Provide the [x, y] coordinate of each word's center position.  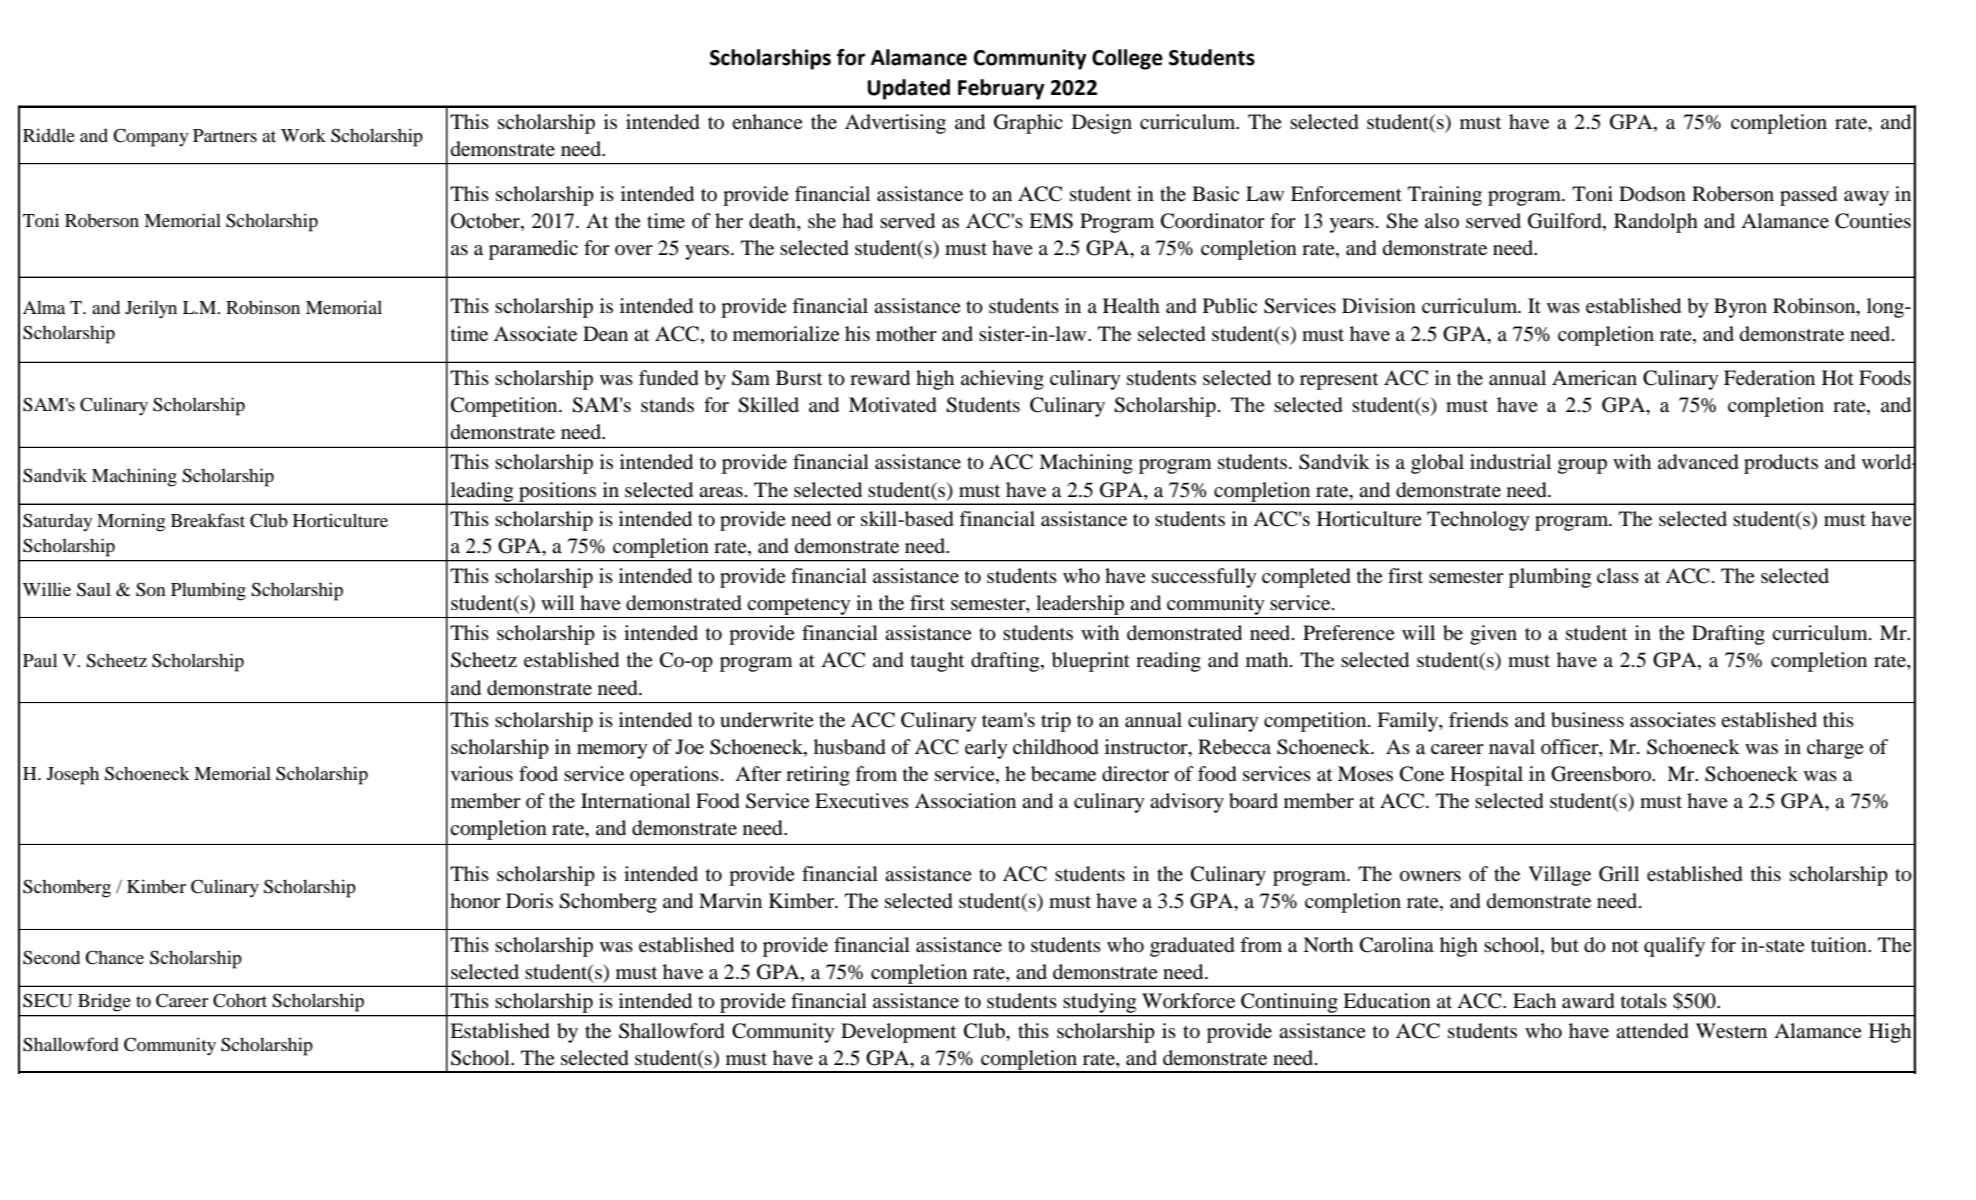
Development [898, 1033]
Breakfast [208, 520]
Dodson [1652, 193]
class [1618, 575]
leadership [1080, 605]
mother [906, 334]
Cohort [240, 1000]
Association [965, 801]
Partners [225, 135]
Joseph [73, 775]
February [1001, 89]
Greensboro [1602, 774]
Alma [44, 307]
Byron [1740, 308]
